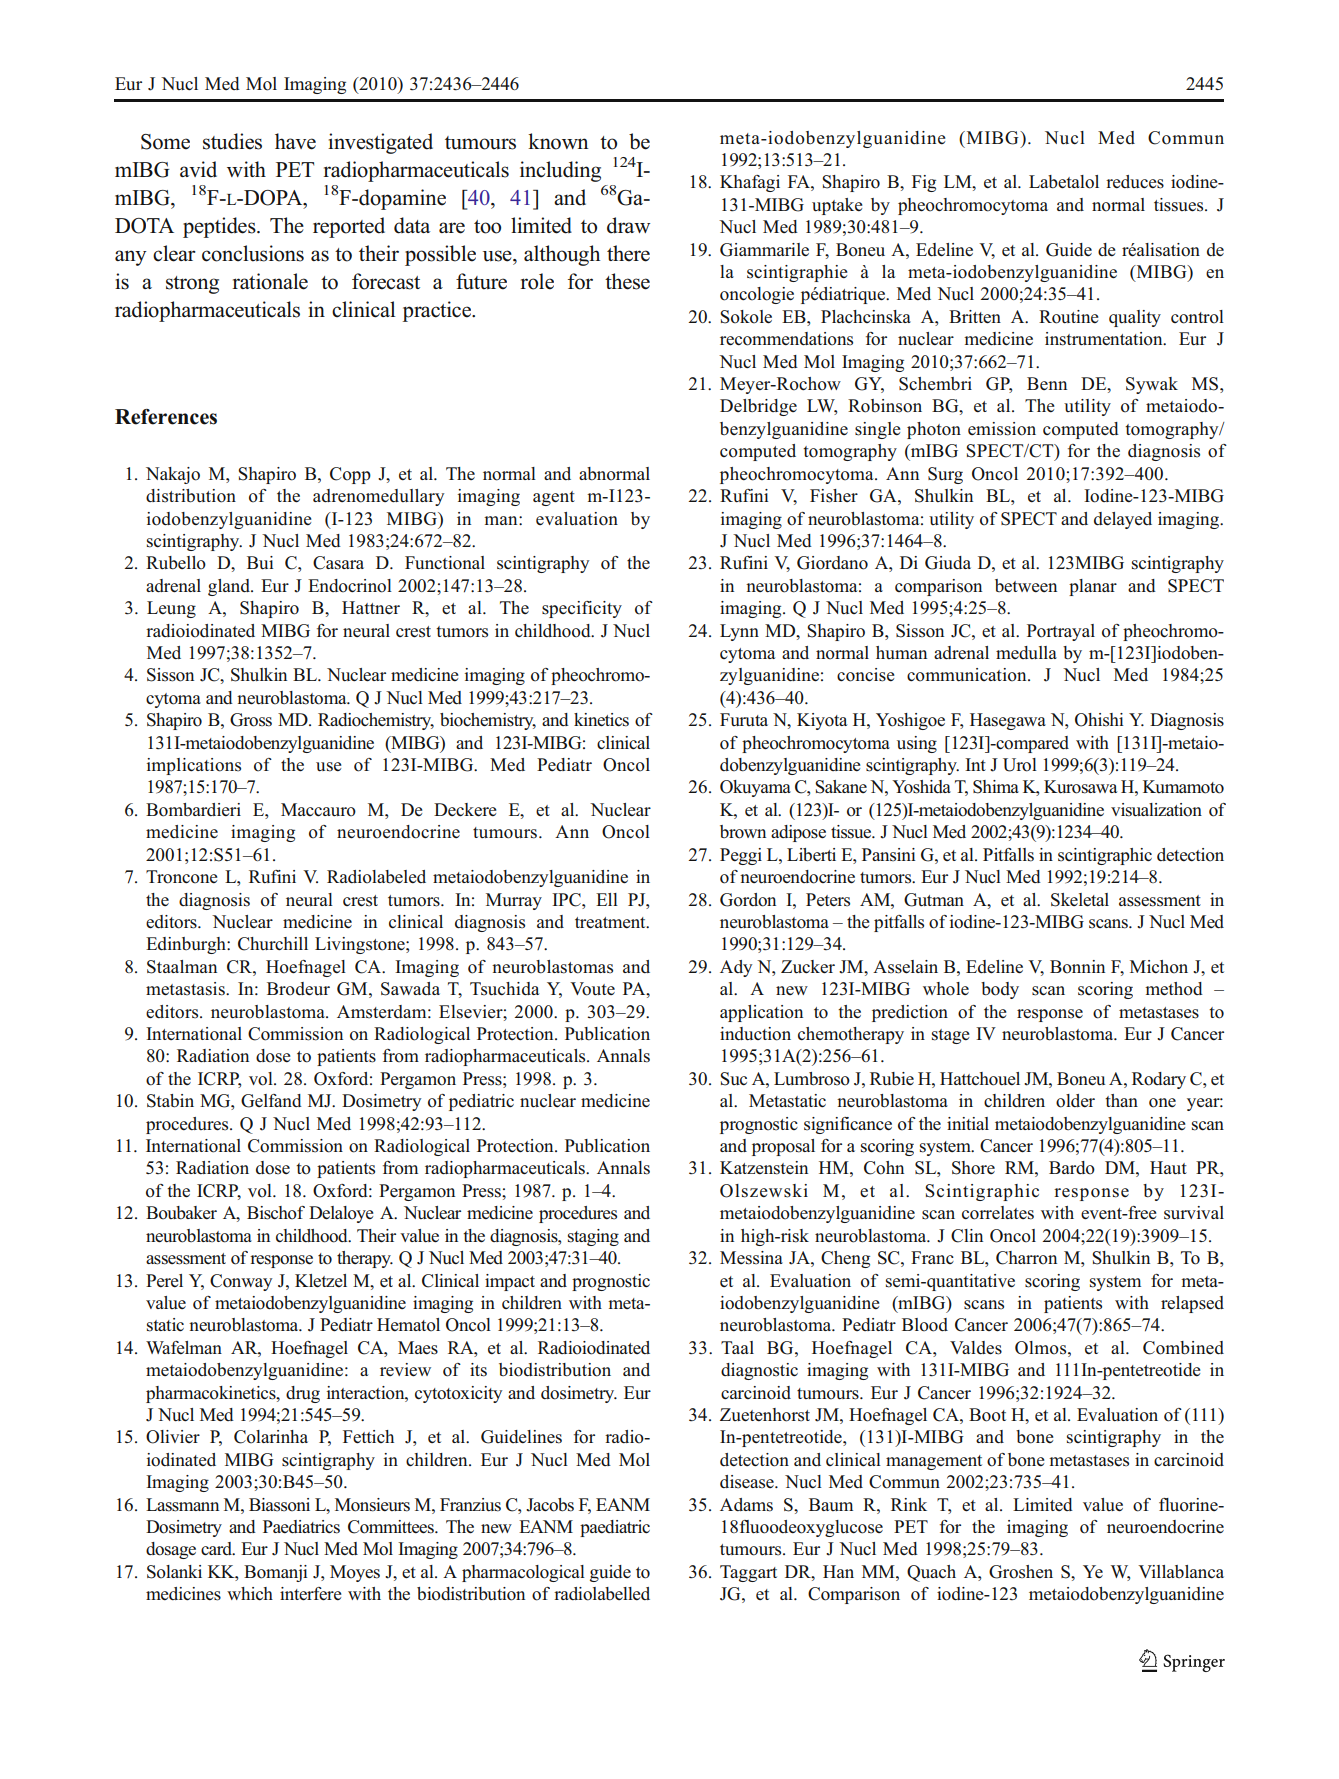 The image size is (1339, 1779). I want to click on Labetalol, so click(1064, 182).
